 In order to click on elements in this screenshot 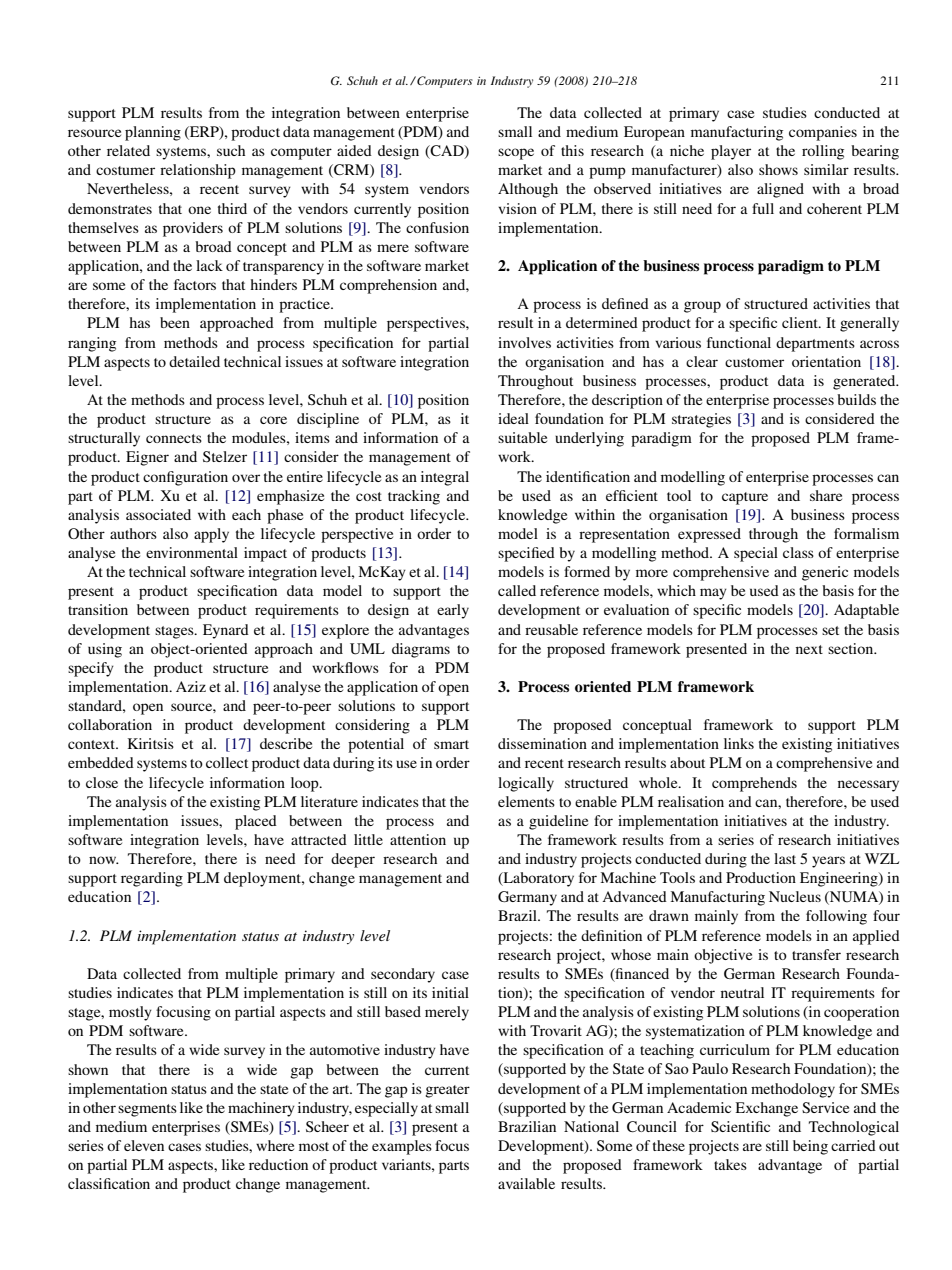, I will do `click(526, 801)`.
